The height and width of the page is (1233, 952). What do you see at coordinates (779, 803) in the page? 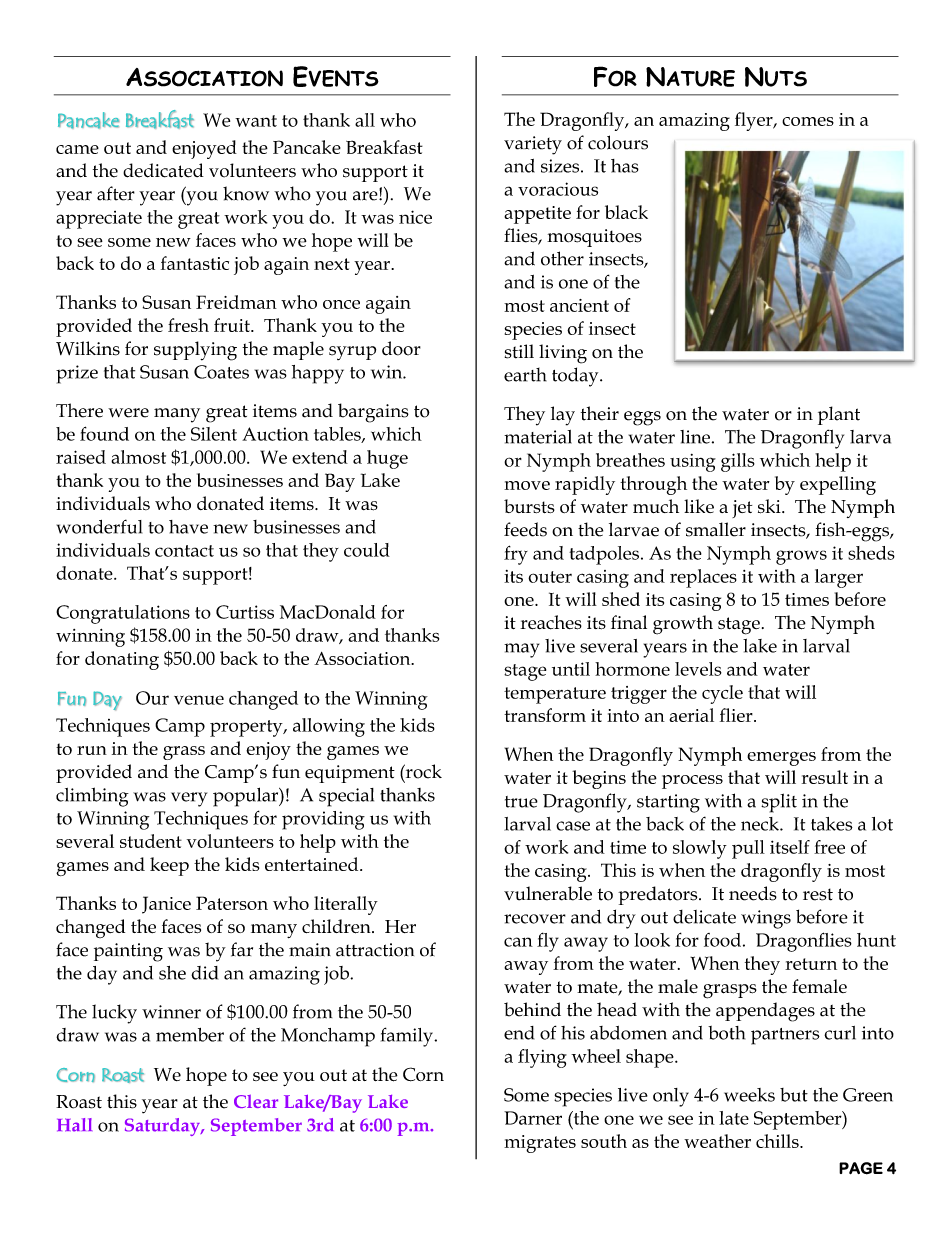
I see `split` at bounding box center [779, 803].
